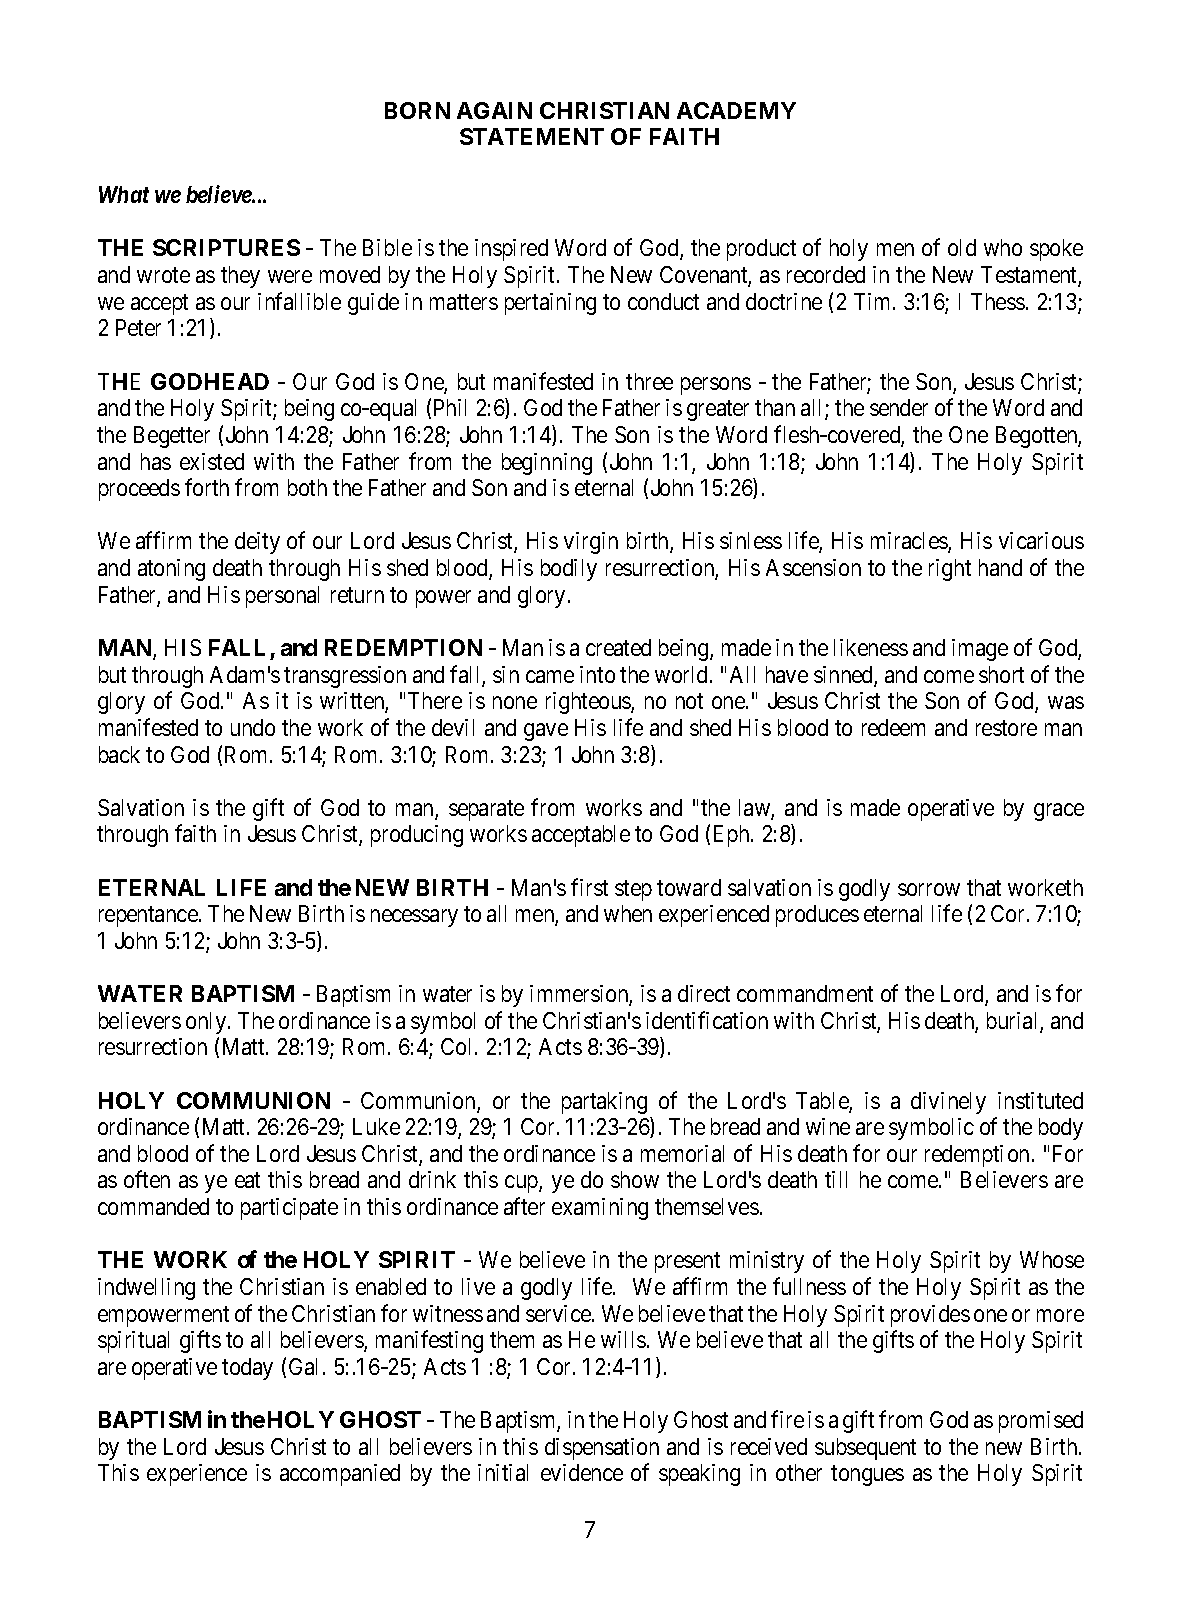 Image resolution: width=1181 pixels, height=1598 pixels. I want to click on bodily, so click(569, 570).
